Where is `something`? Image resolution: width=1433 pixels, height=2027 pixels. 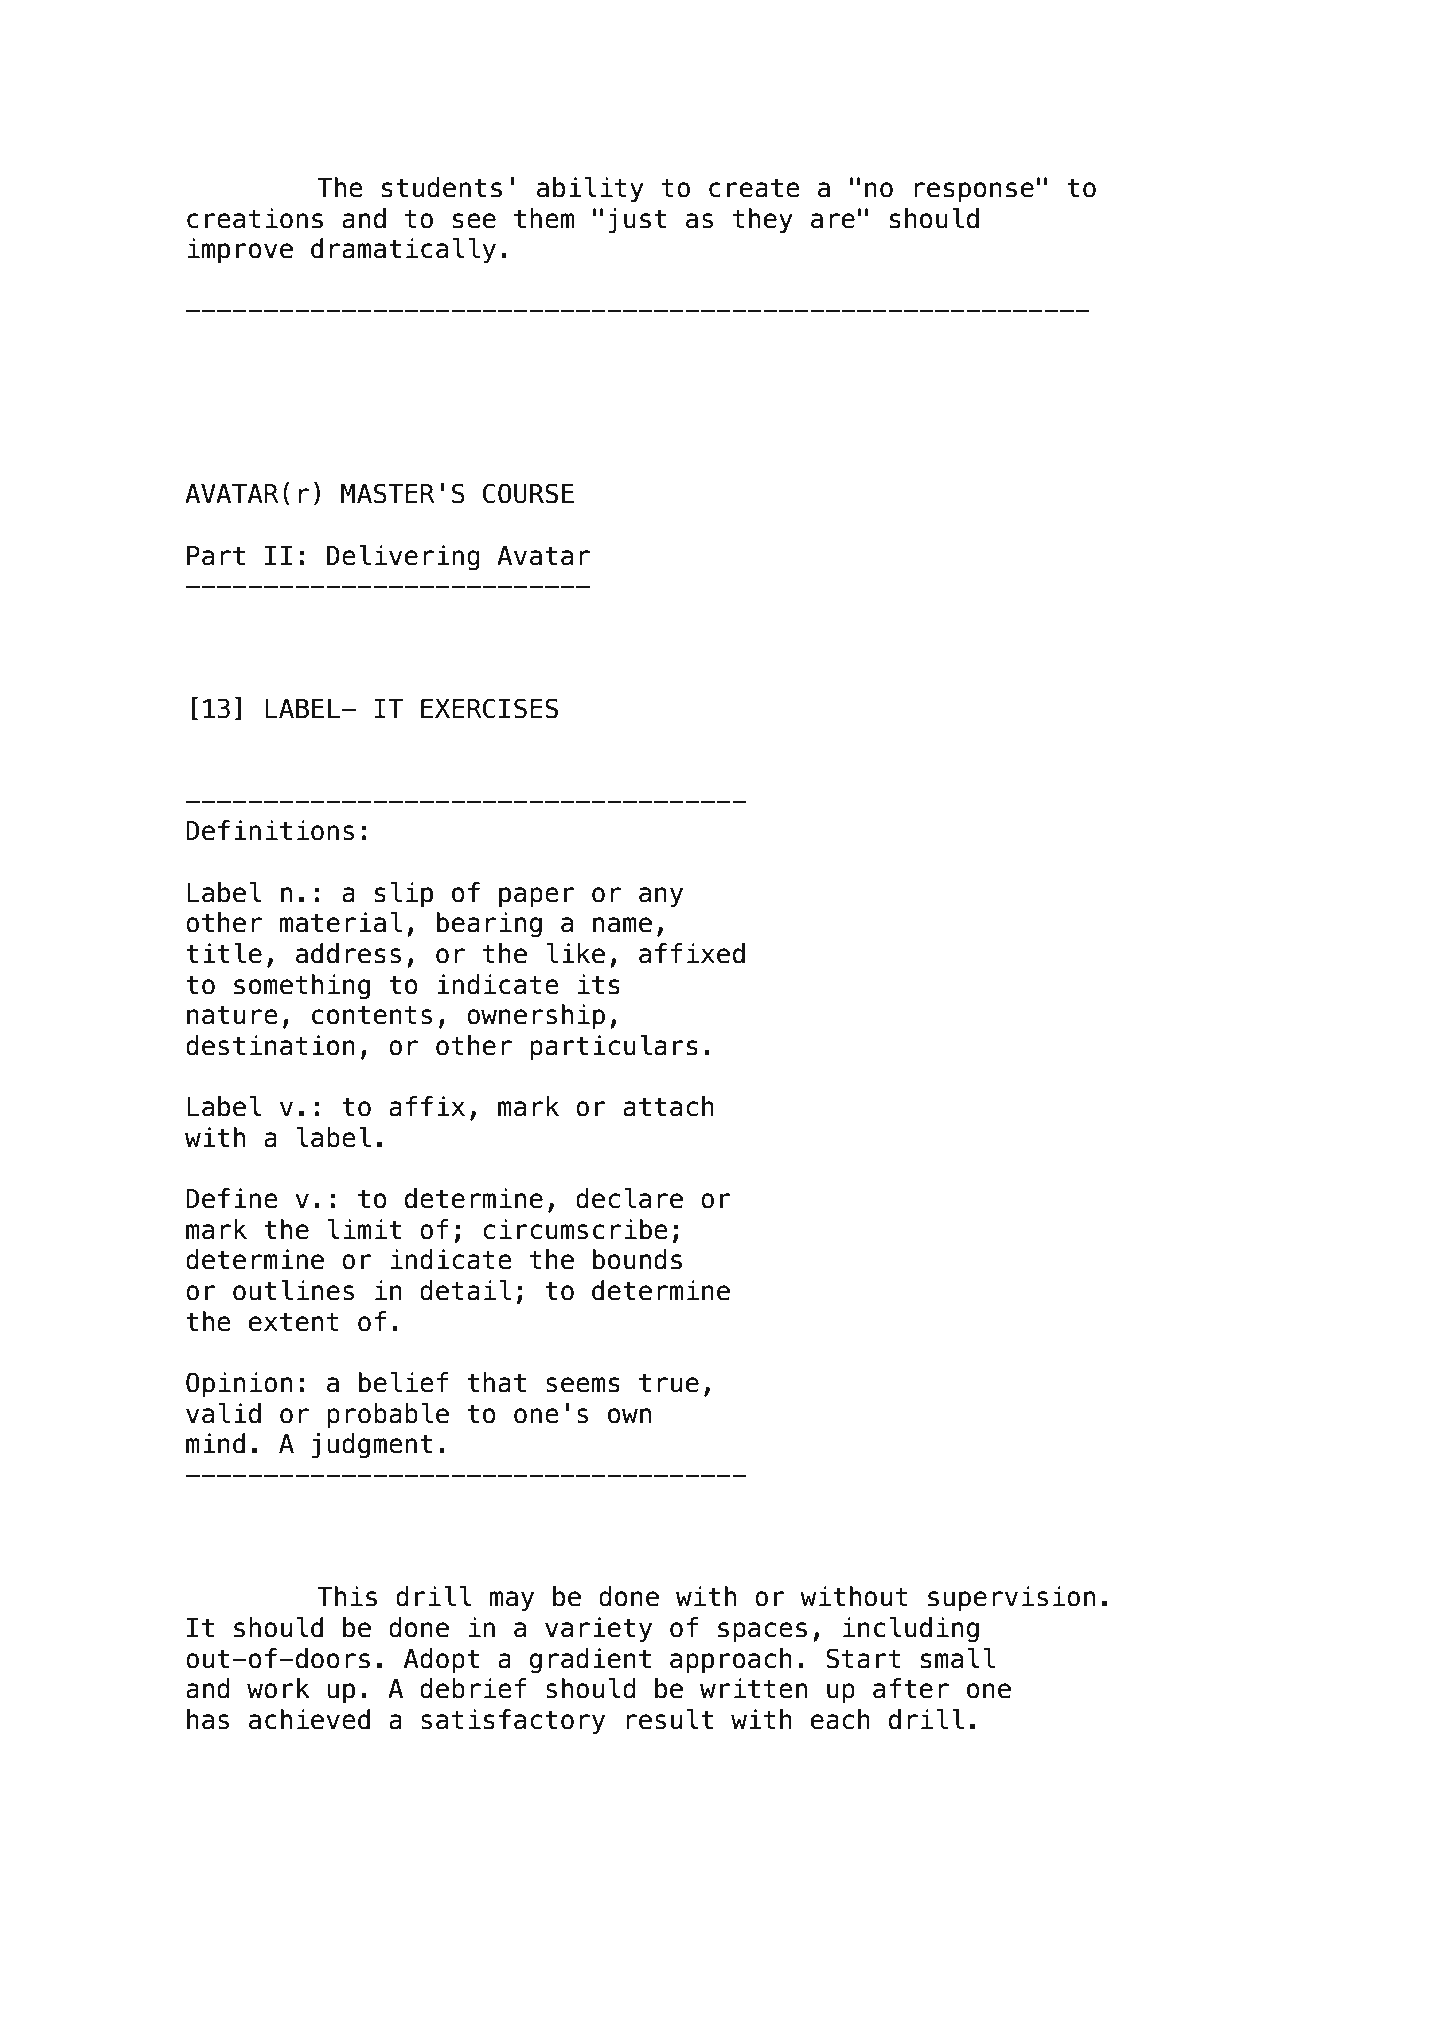 something is located at coordinates (302, 987).
